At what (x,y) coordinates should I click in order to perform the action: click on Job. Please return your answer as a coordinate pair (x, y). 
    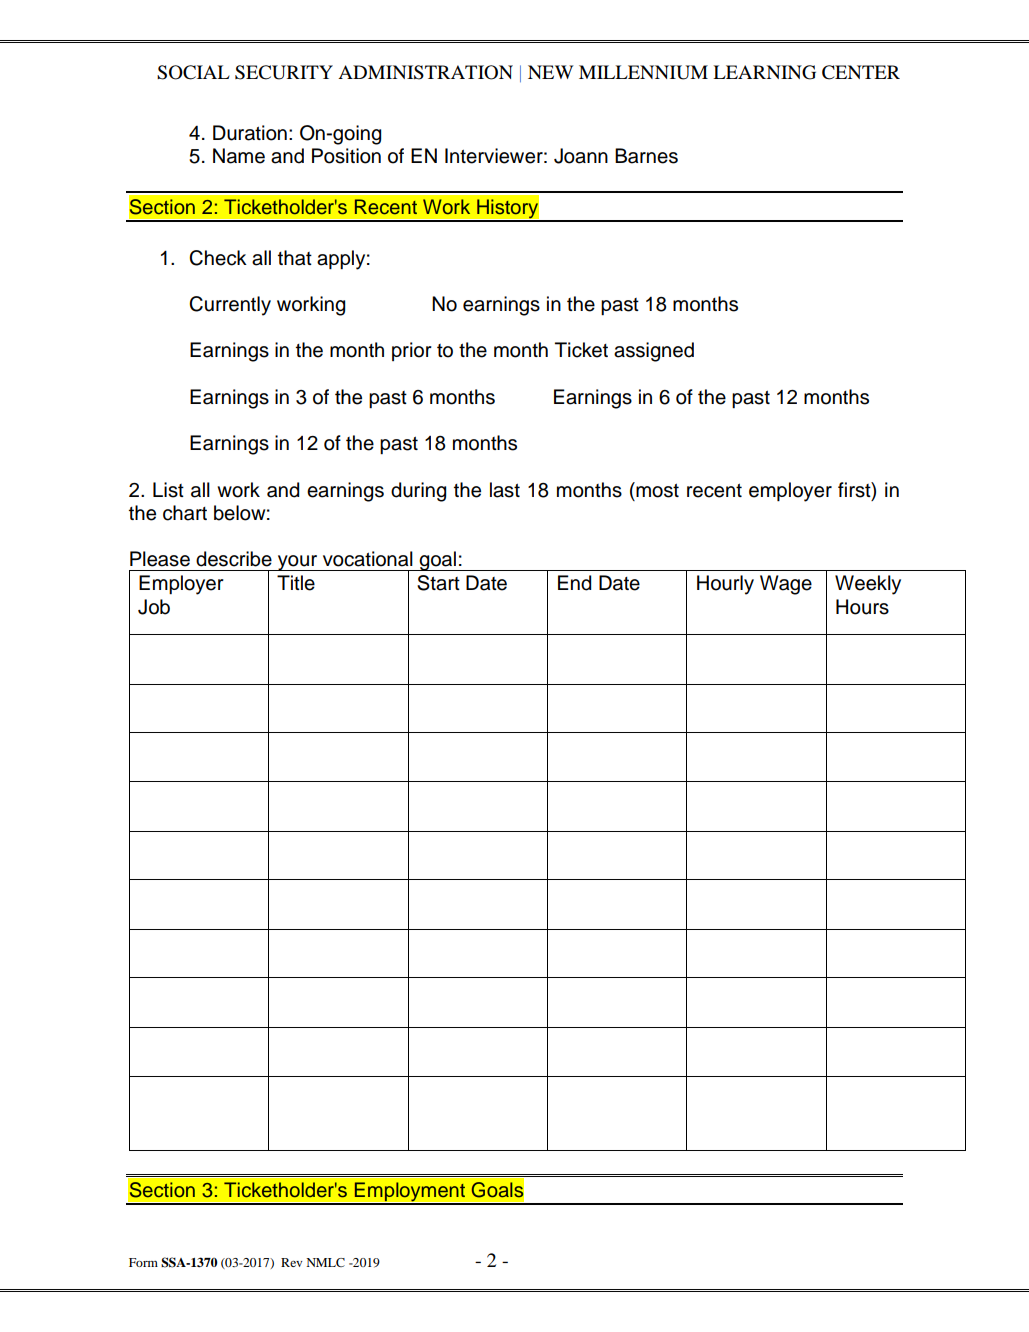
    Looking at the image, I should click on (154, 607).
